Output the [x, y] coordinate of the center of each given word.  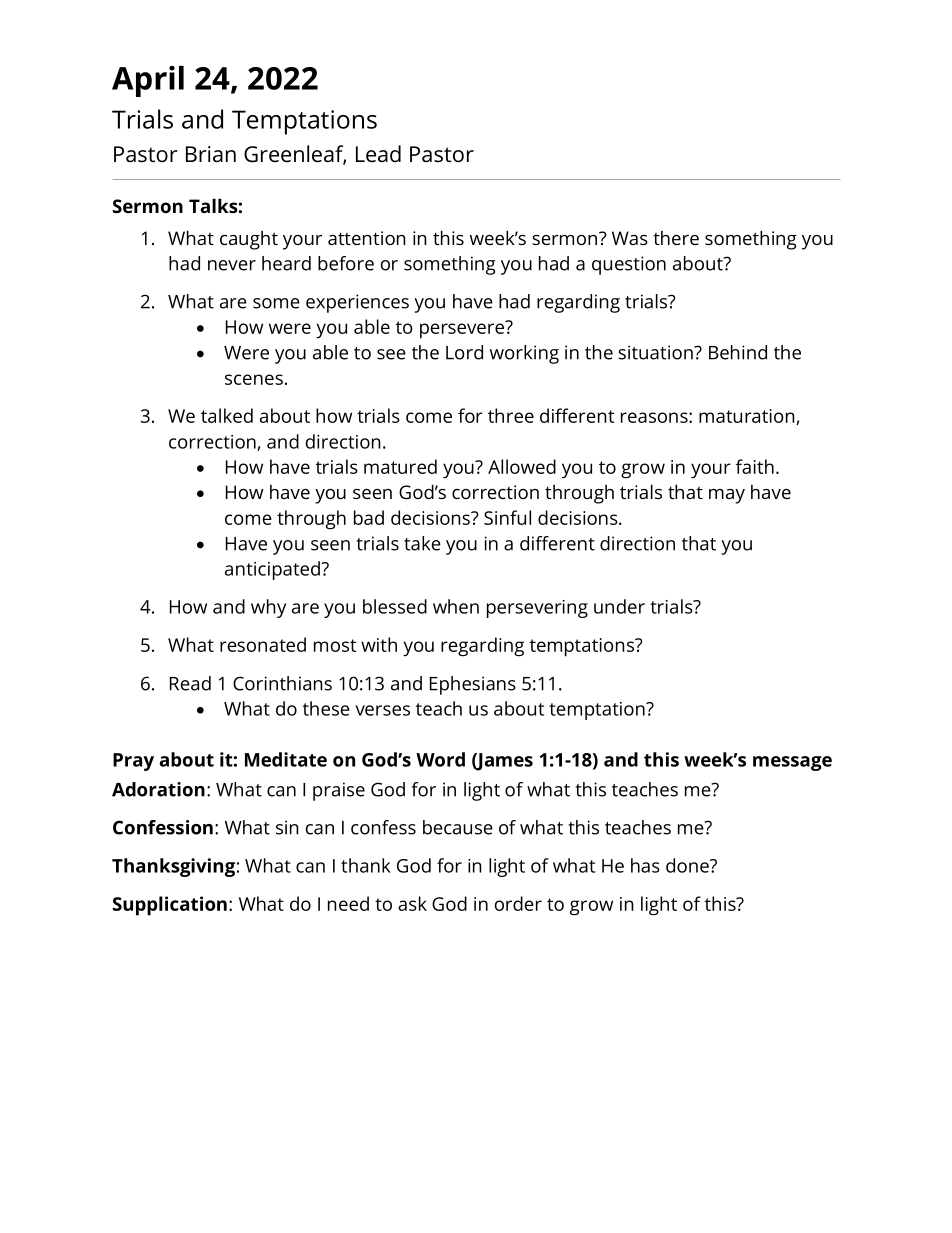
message [792, 763]
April [148, 81]
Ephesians [473, 685]
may [727, 496]
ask [412, 903]
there [676, 238]
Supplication [170, 906]
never [232, 265]
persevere [463, 330]
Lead [378, 154]
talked [227, 415]
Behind [738, 352]
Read [190, 683]
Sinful [507, 517]
